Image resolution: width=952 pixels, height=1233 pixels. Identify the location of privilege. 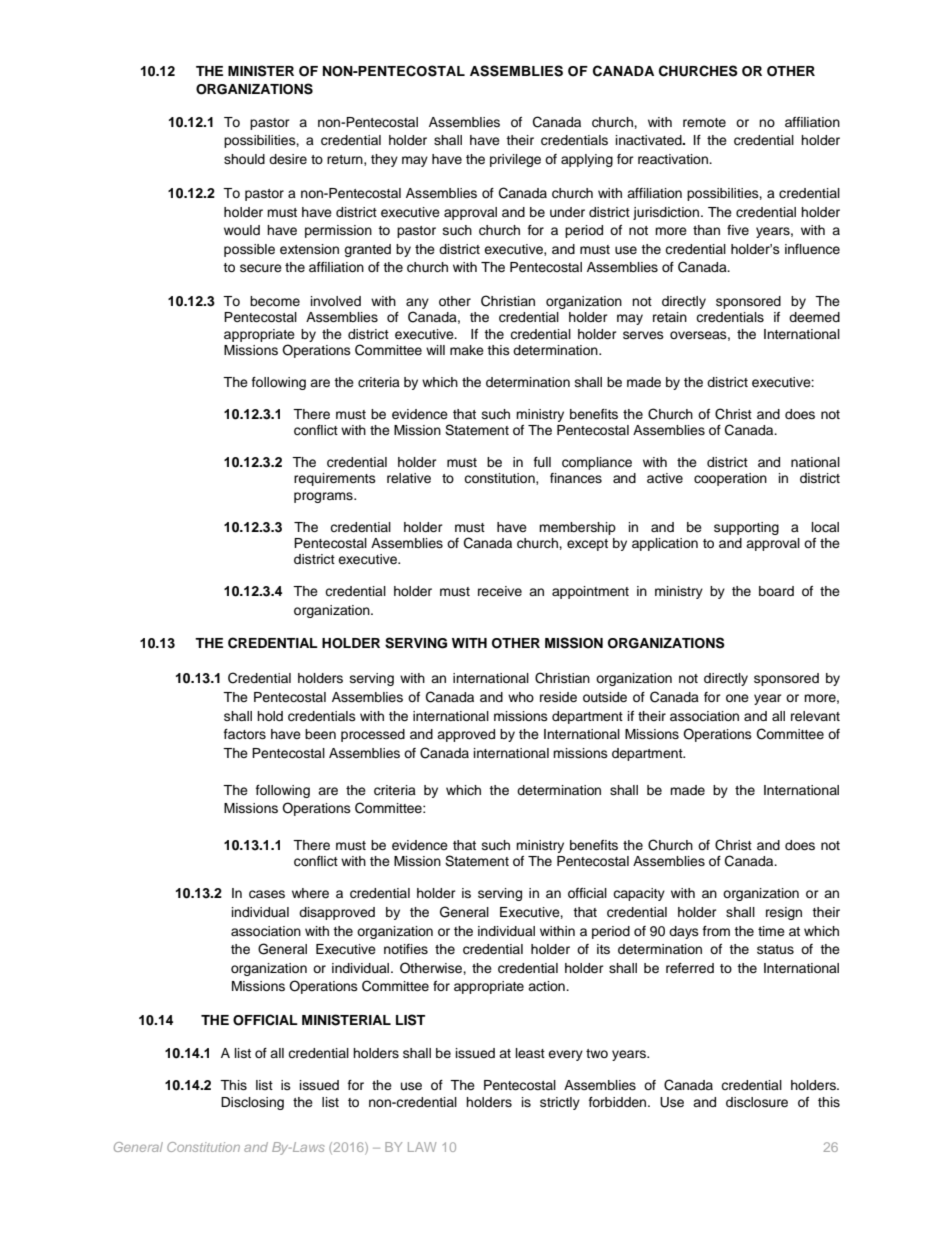
(515, 160).
